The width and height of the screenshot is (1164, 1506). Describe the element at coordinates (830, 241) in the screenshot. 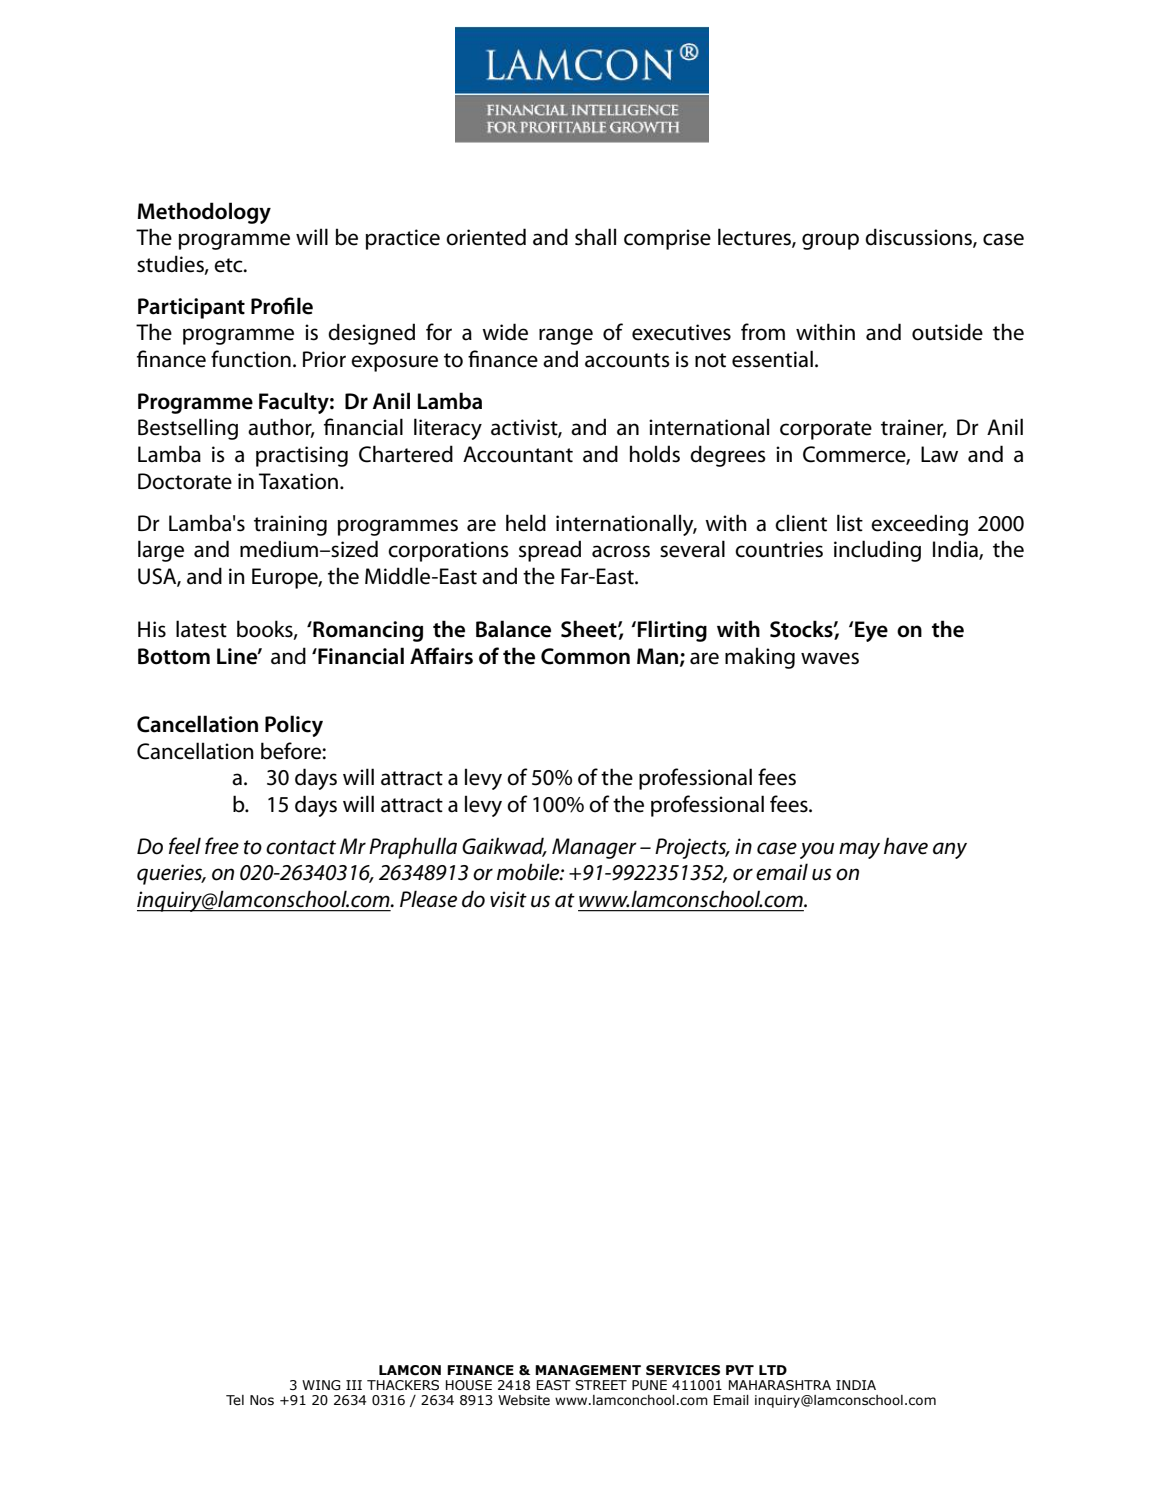

I see `group` at that location.
